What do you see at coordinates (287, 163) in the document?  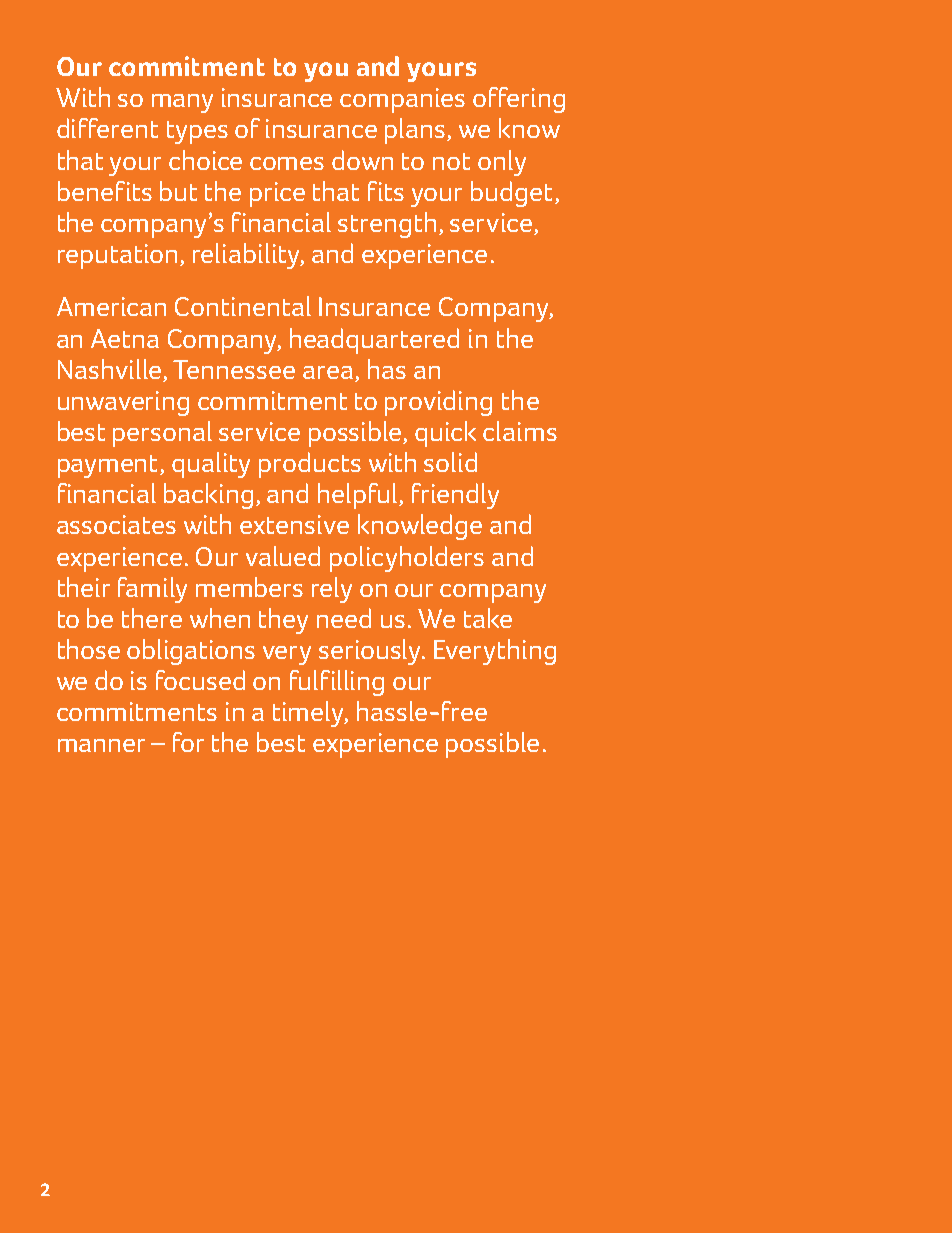 I see `comes` at bounding box center [287, 163].
